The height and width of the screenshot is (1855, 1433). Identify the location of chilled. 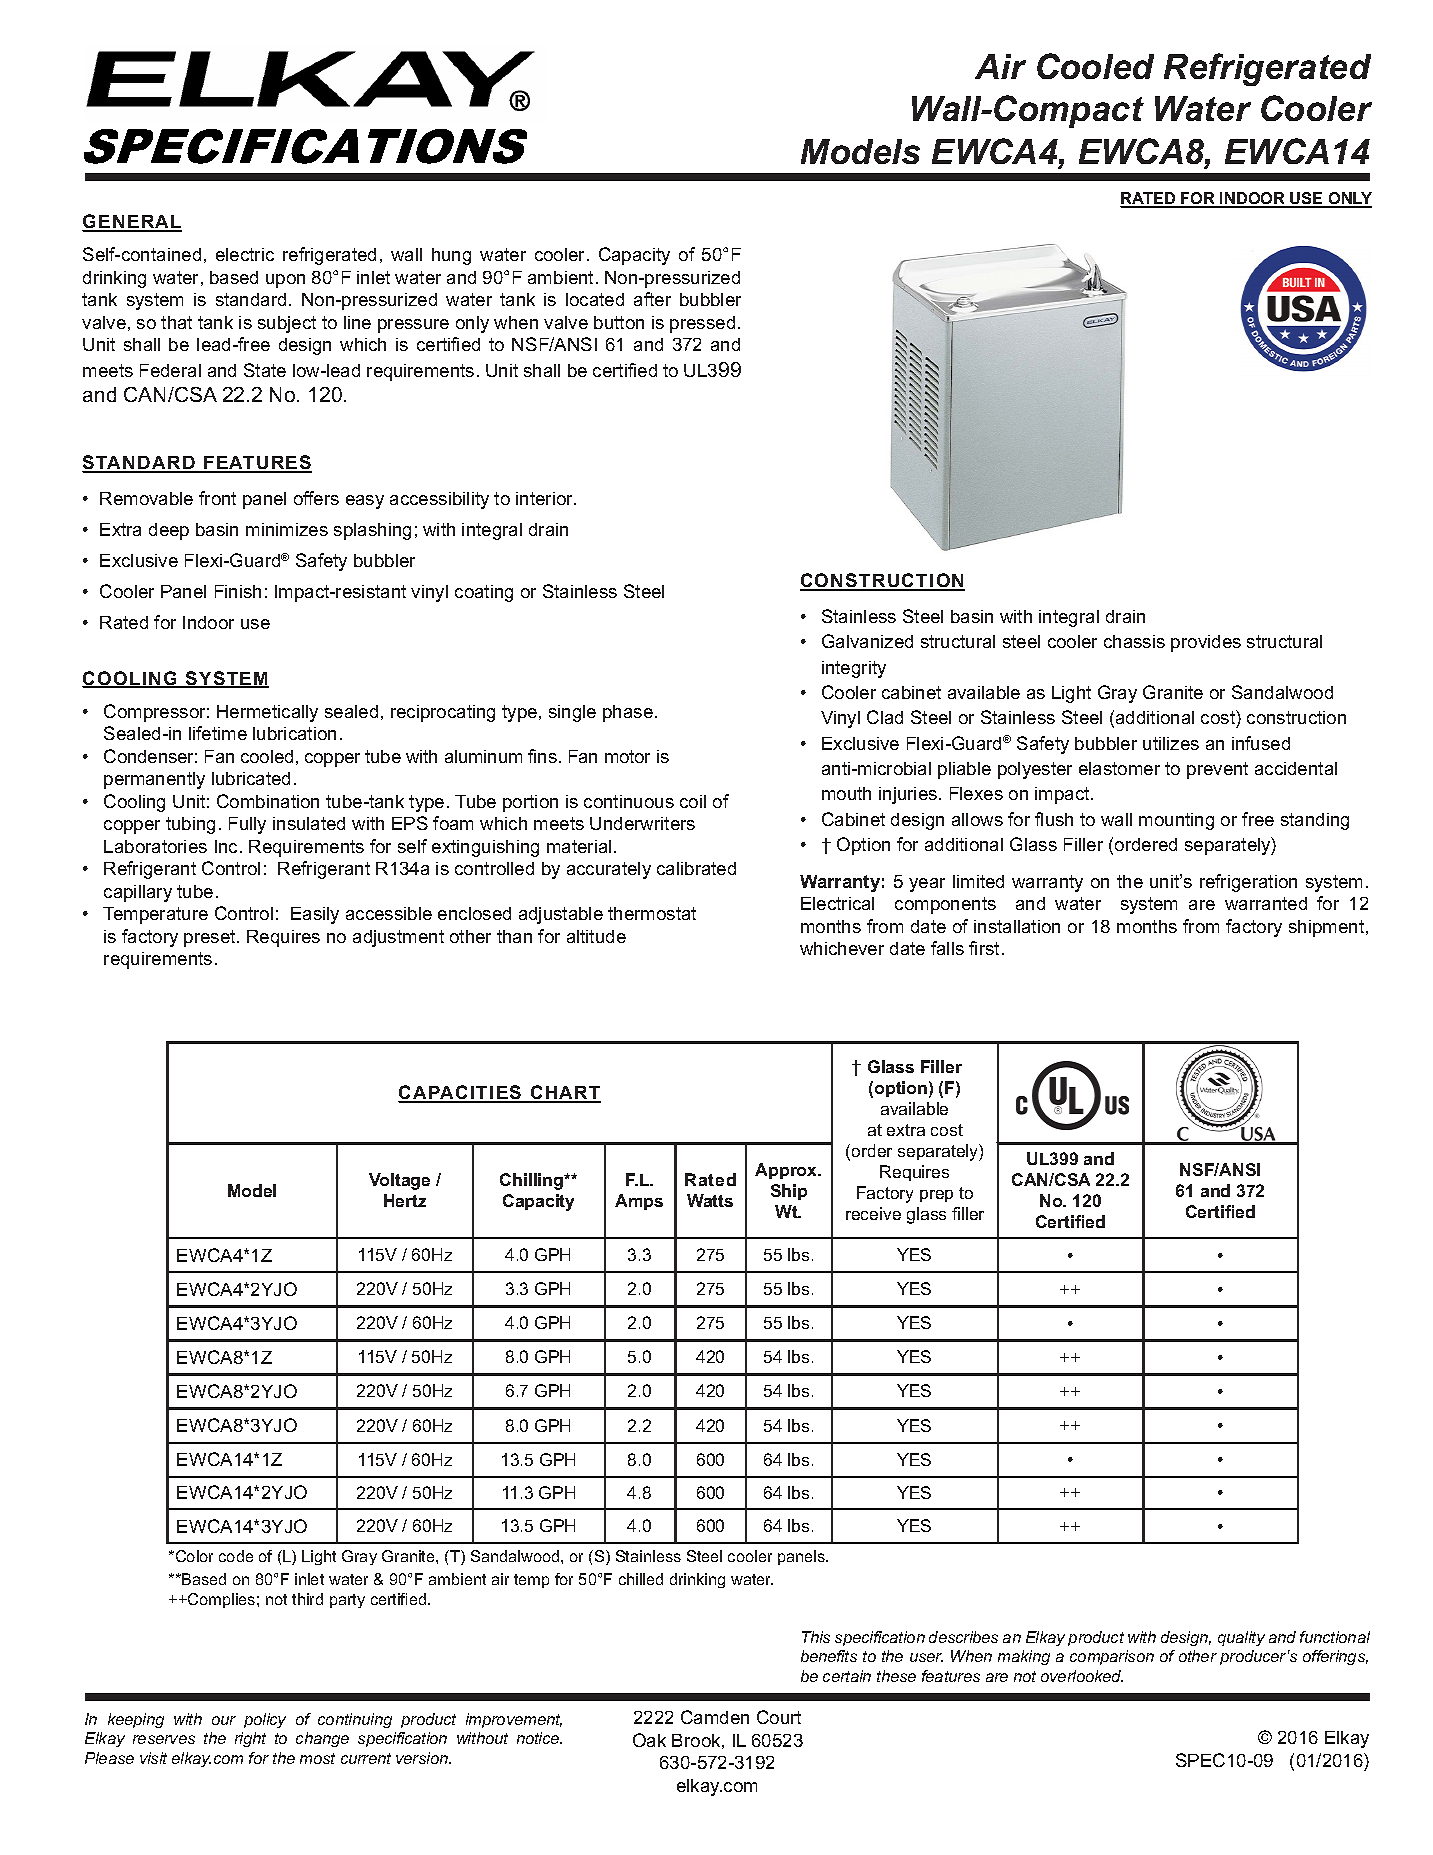
(641, 1579).
